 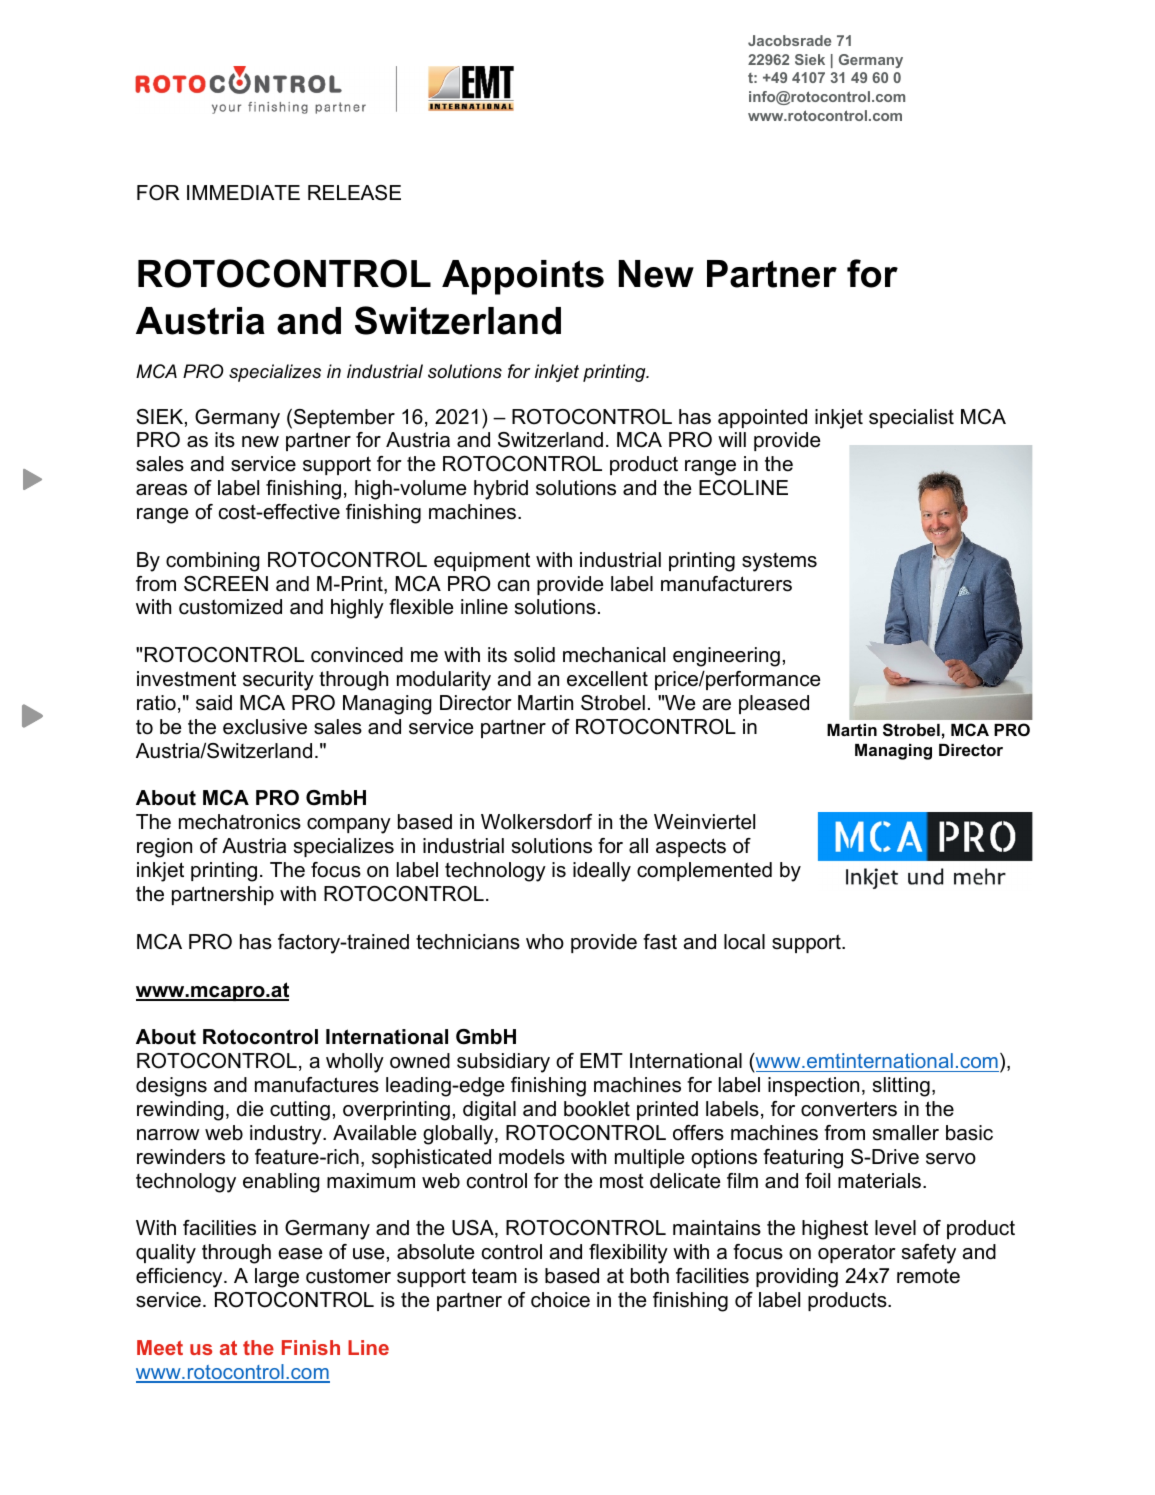 What do you see at coordinates (849, 1109) in the screenshot?
I see `converters` at bounding box center [849, 1109].
